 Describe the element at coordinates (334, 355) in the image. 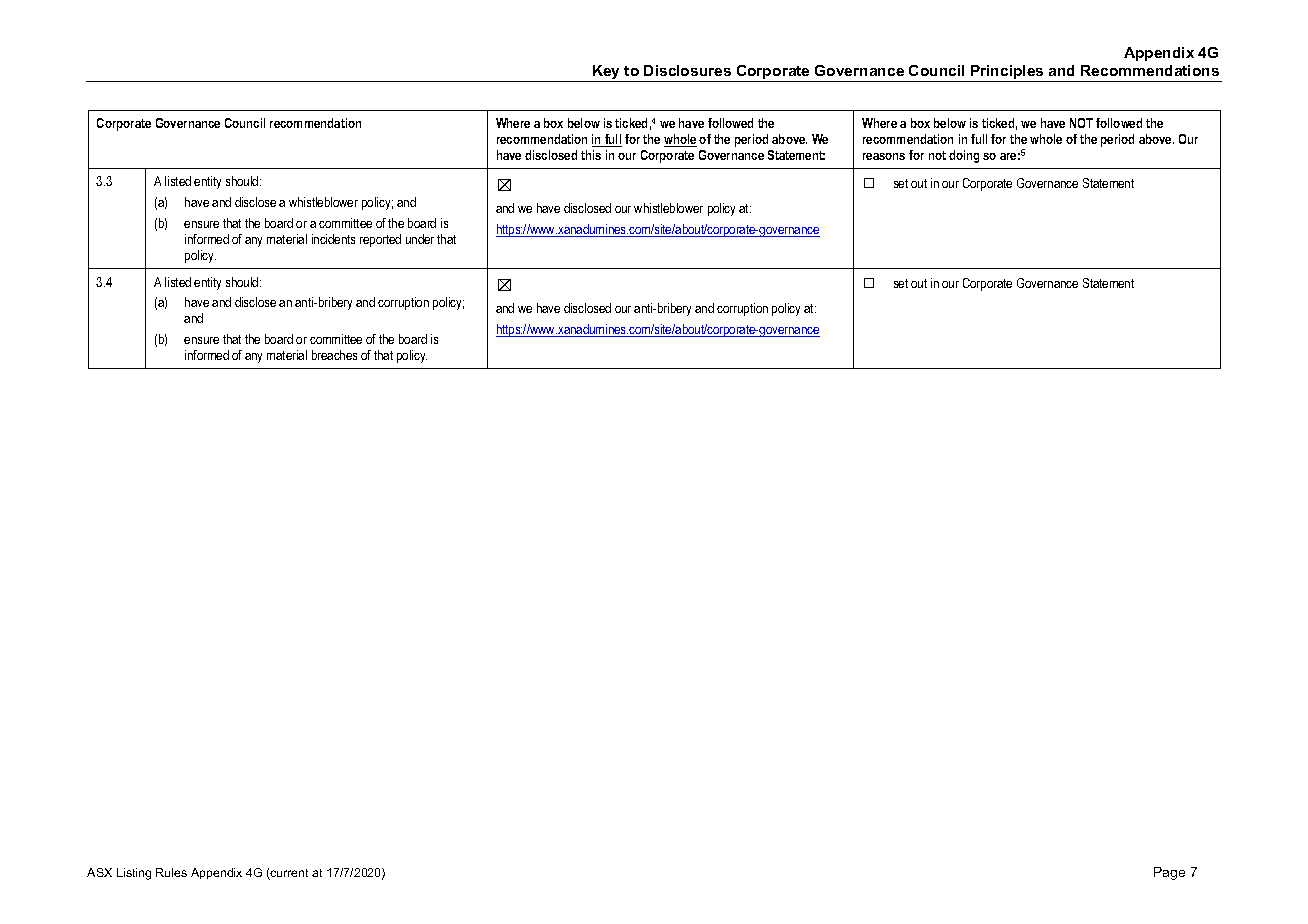

I see `breaches` at that location.
